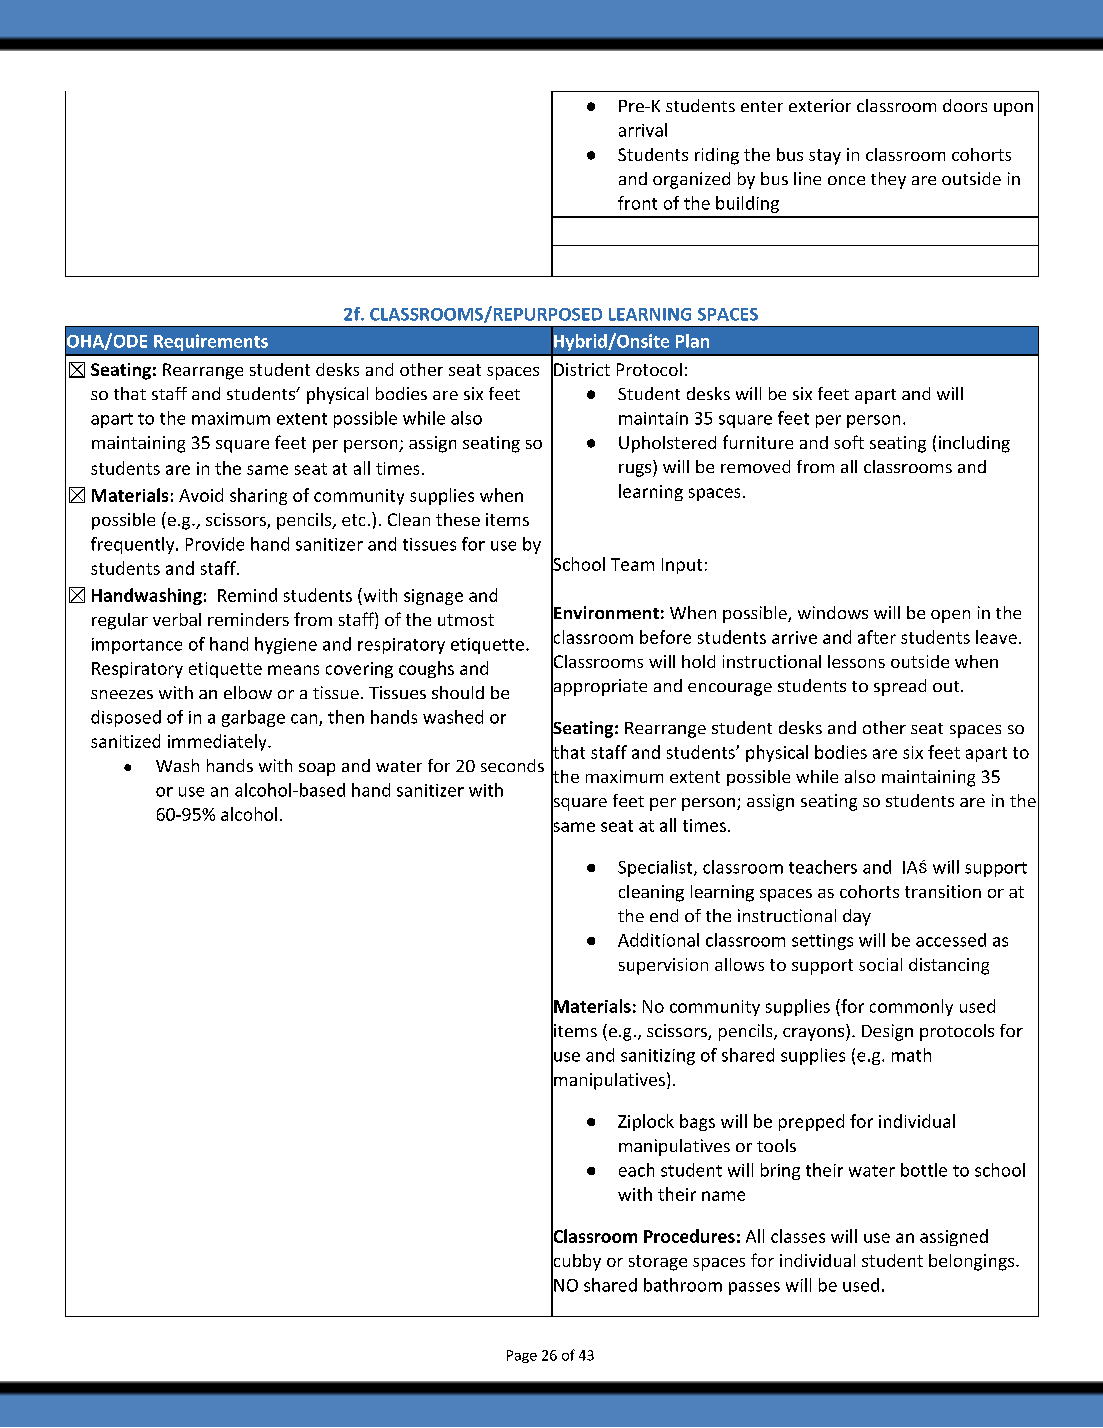 Image resolution: width=1103 pixels, height=1428 pixels. Describe the element at coordinates (522, 1356) in the page. I see `Page` at that location.
